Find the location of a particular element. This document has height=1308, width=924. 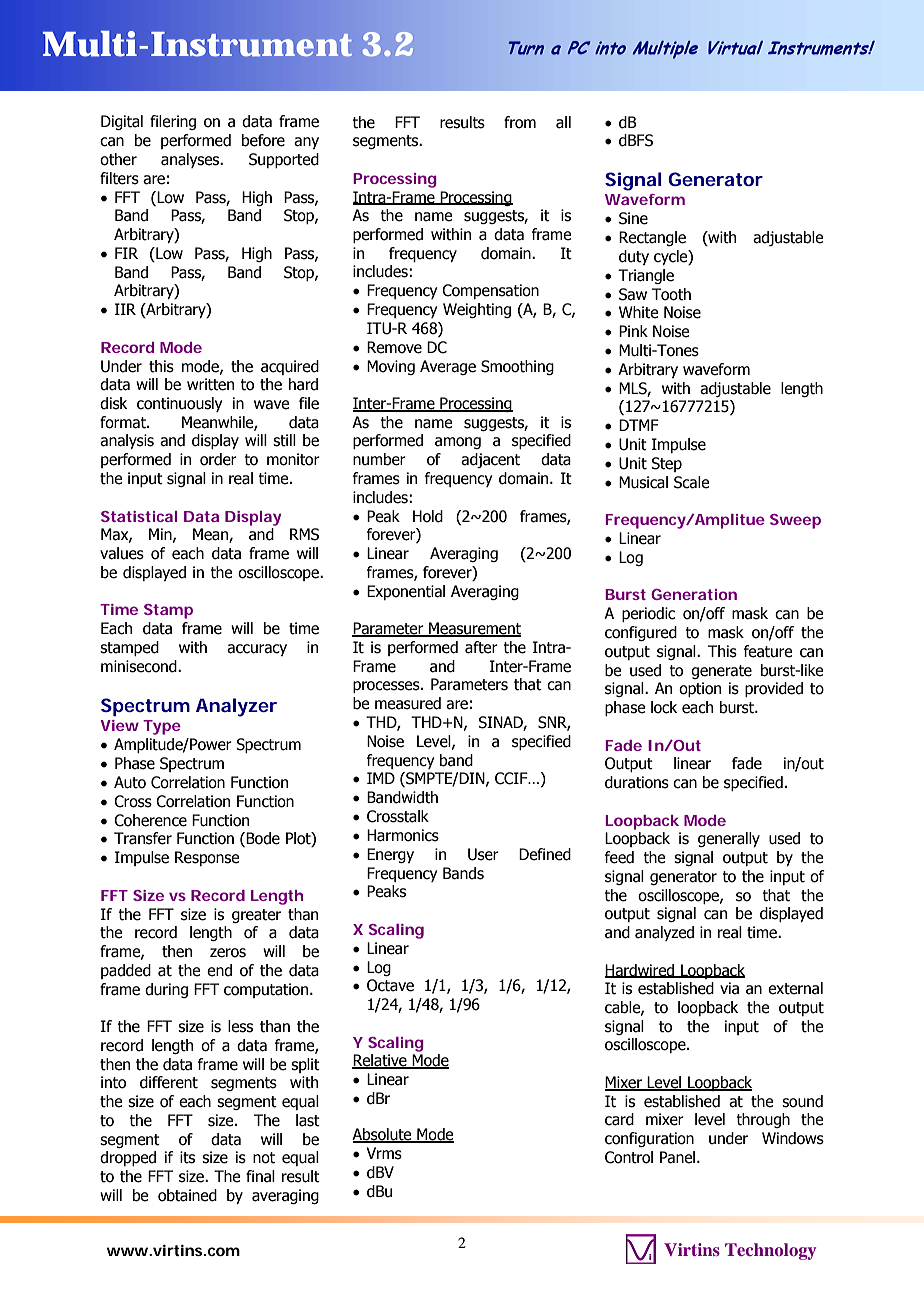

before is located at coordinates (263, 140).
